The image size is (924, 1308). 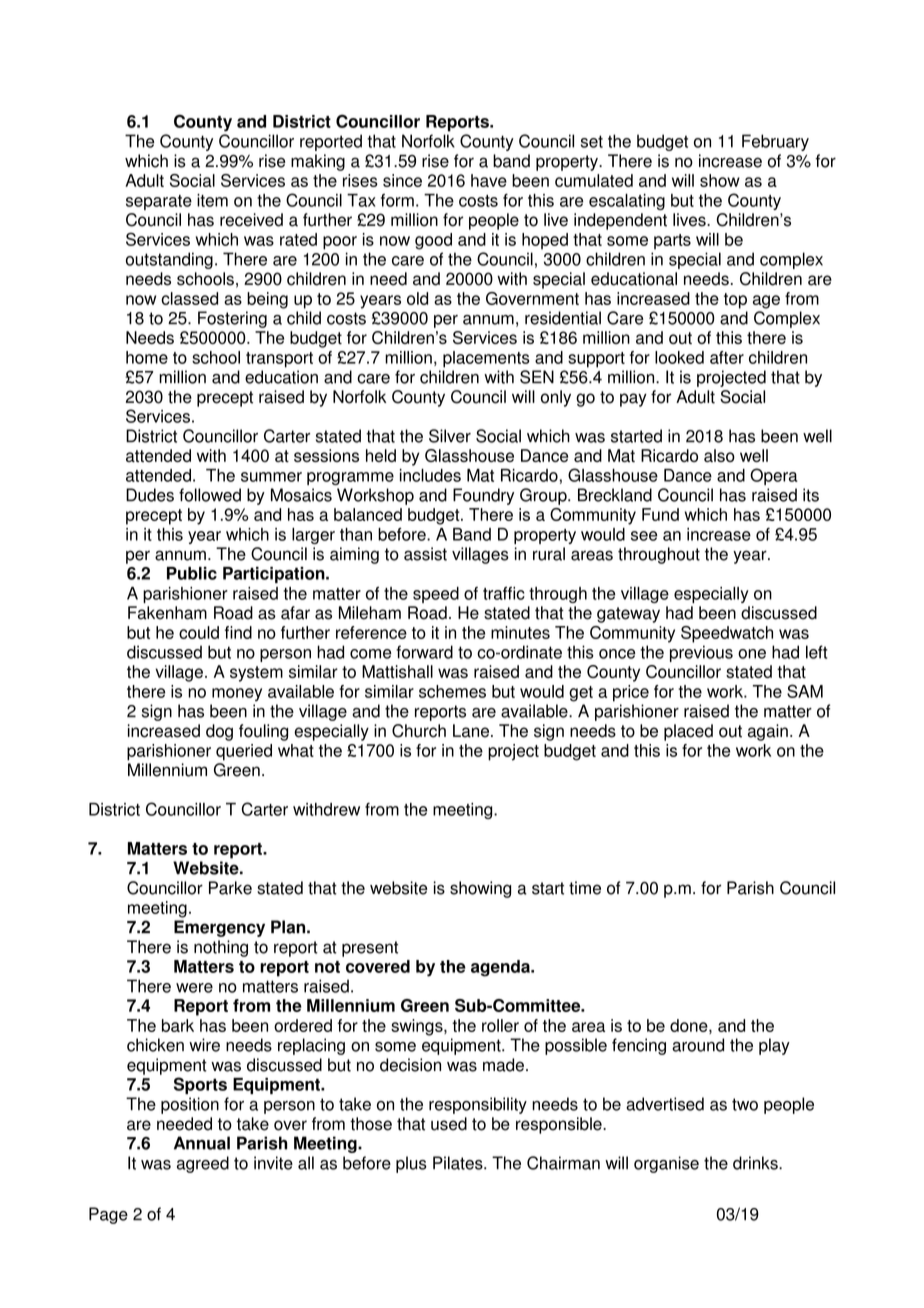 What do you see at coordinates (489, 180) in the screenshot?
I see `have` at bounding box center [489, 180].
